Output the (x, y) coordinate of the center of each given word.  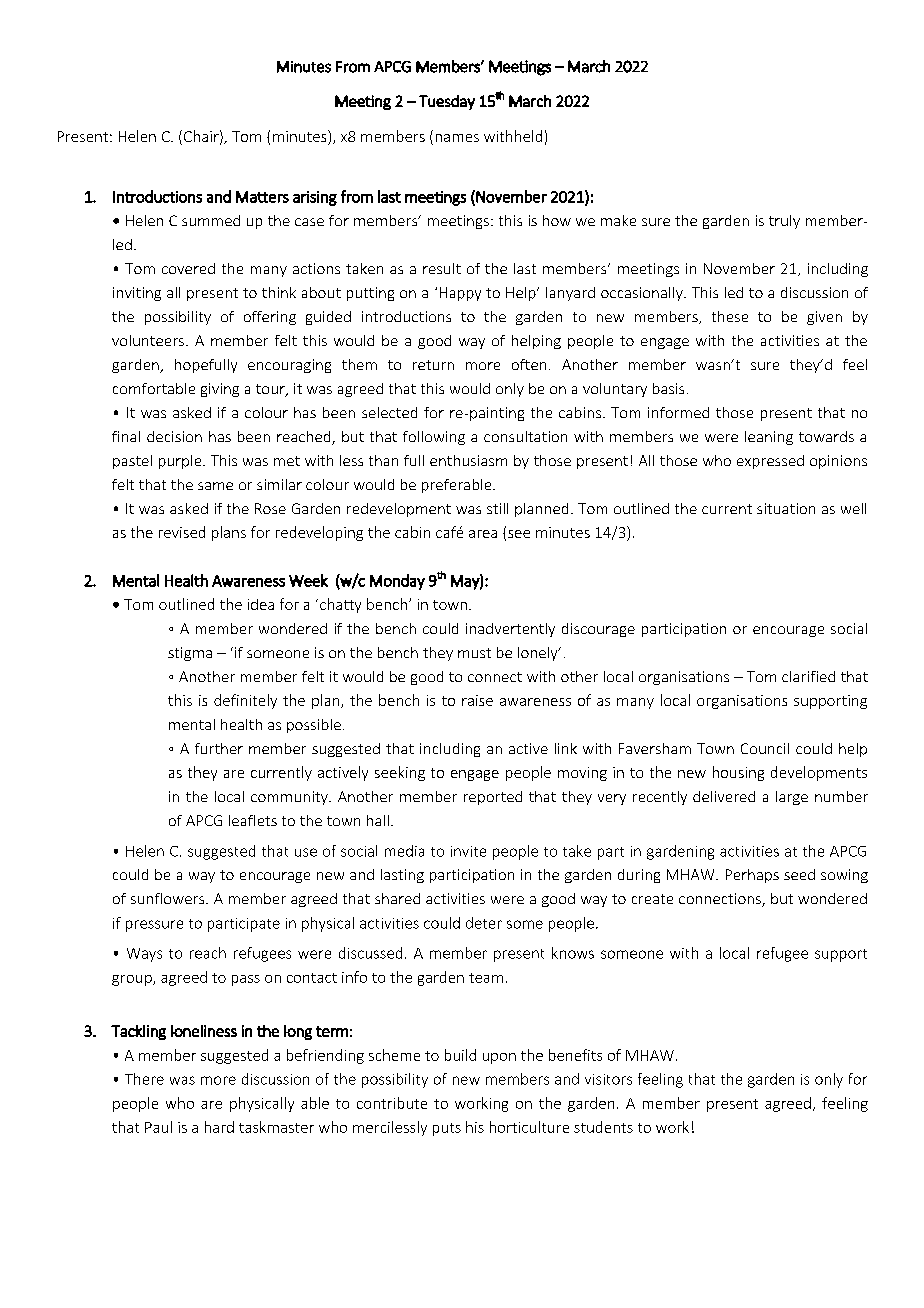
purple (181, 462)
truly (784, 222)
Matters (262, 197)
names (457, 138)
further (219, 748)
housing (738, 773)
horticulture (529, 1127)
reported (493, 798)
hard (219, 1127)
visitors (608, 1079)
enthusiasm (468, 460)
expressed (770, 462)
